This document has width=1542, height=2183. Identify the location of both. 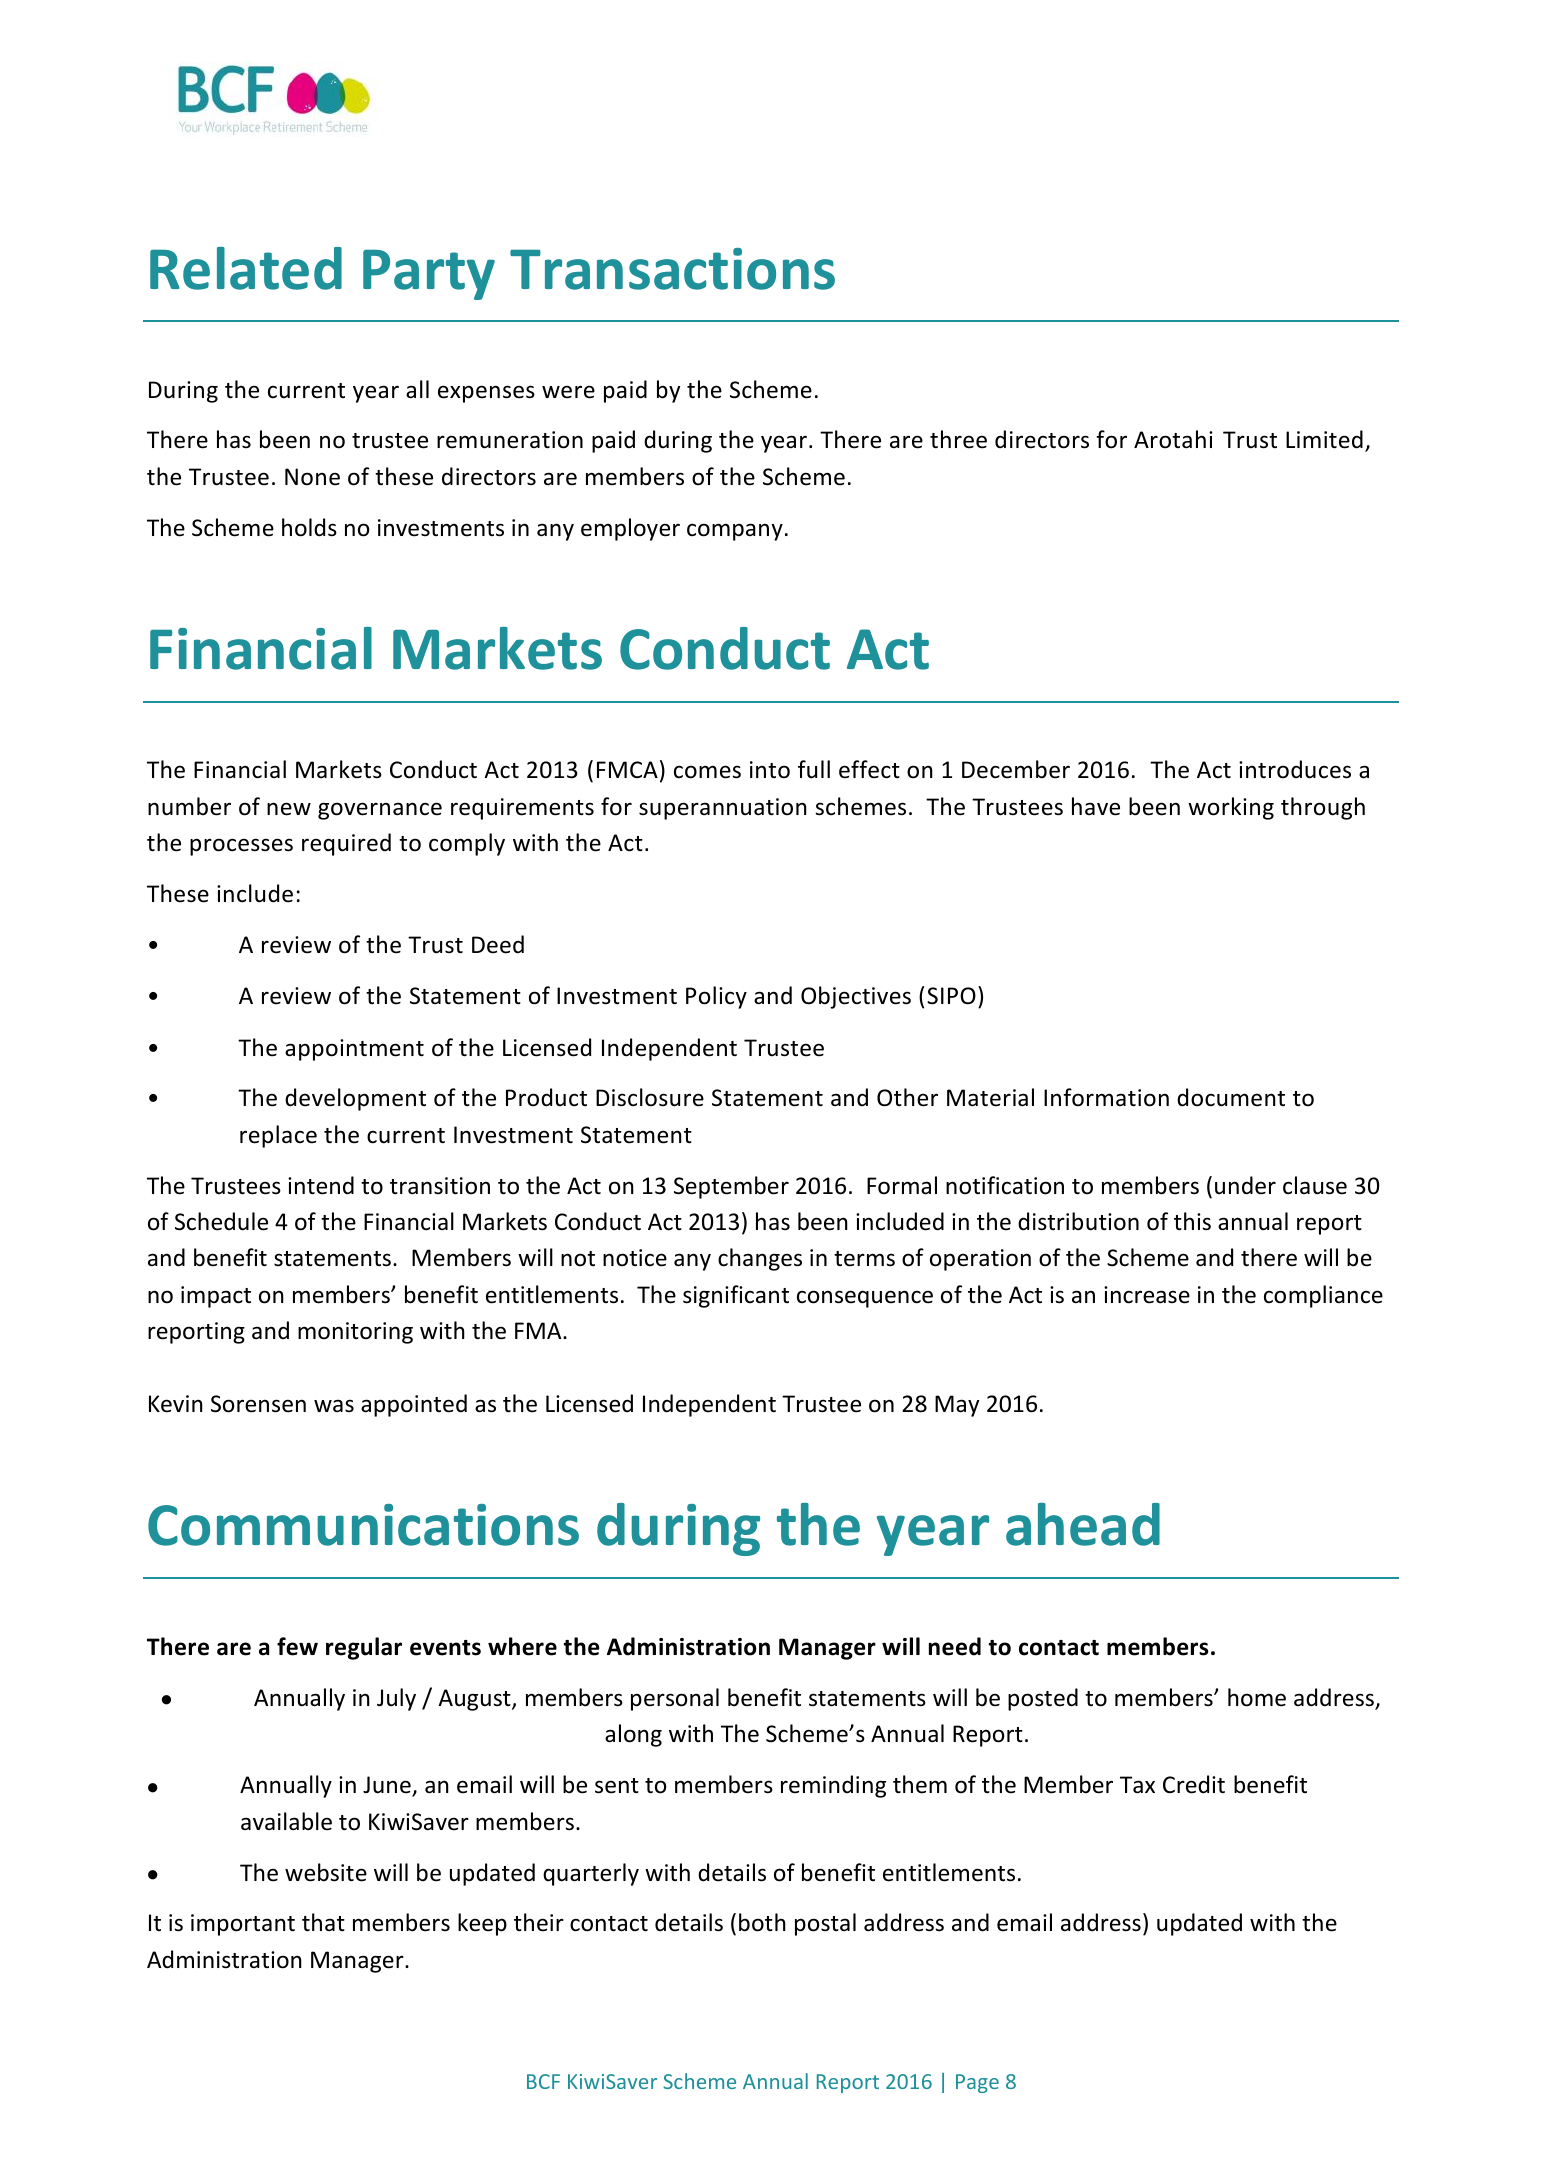
(762, 1922).
